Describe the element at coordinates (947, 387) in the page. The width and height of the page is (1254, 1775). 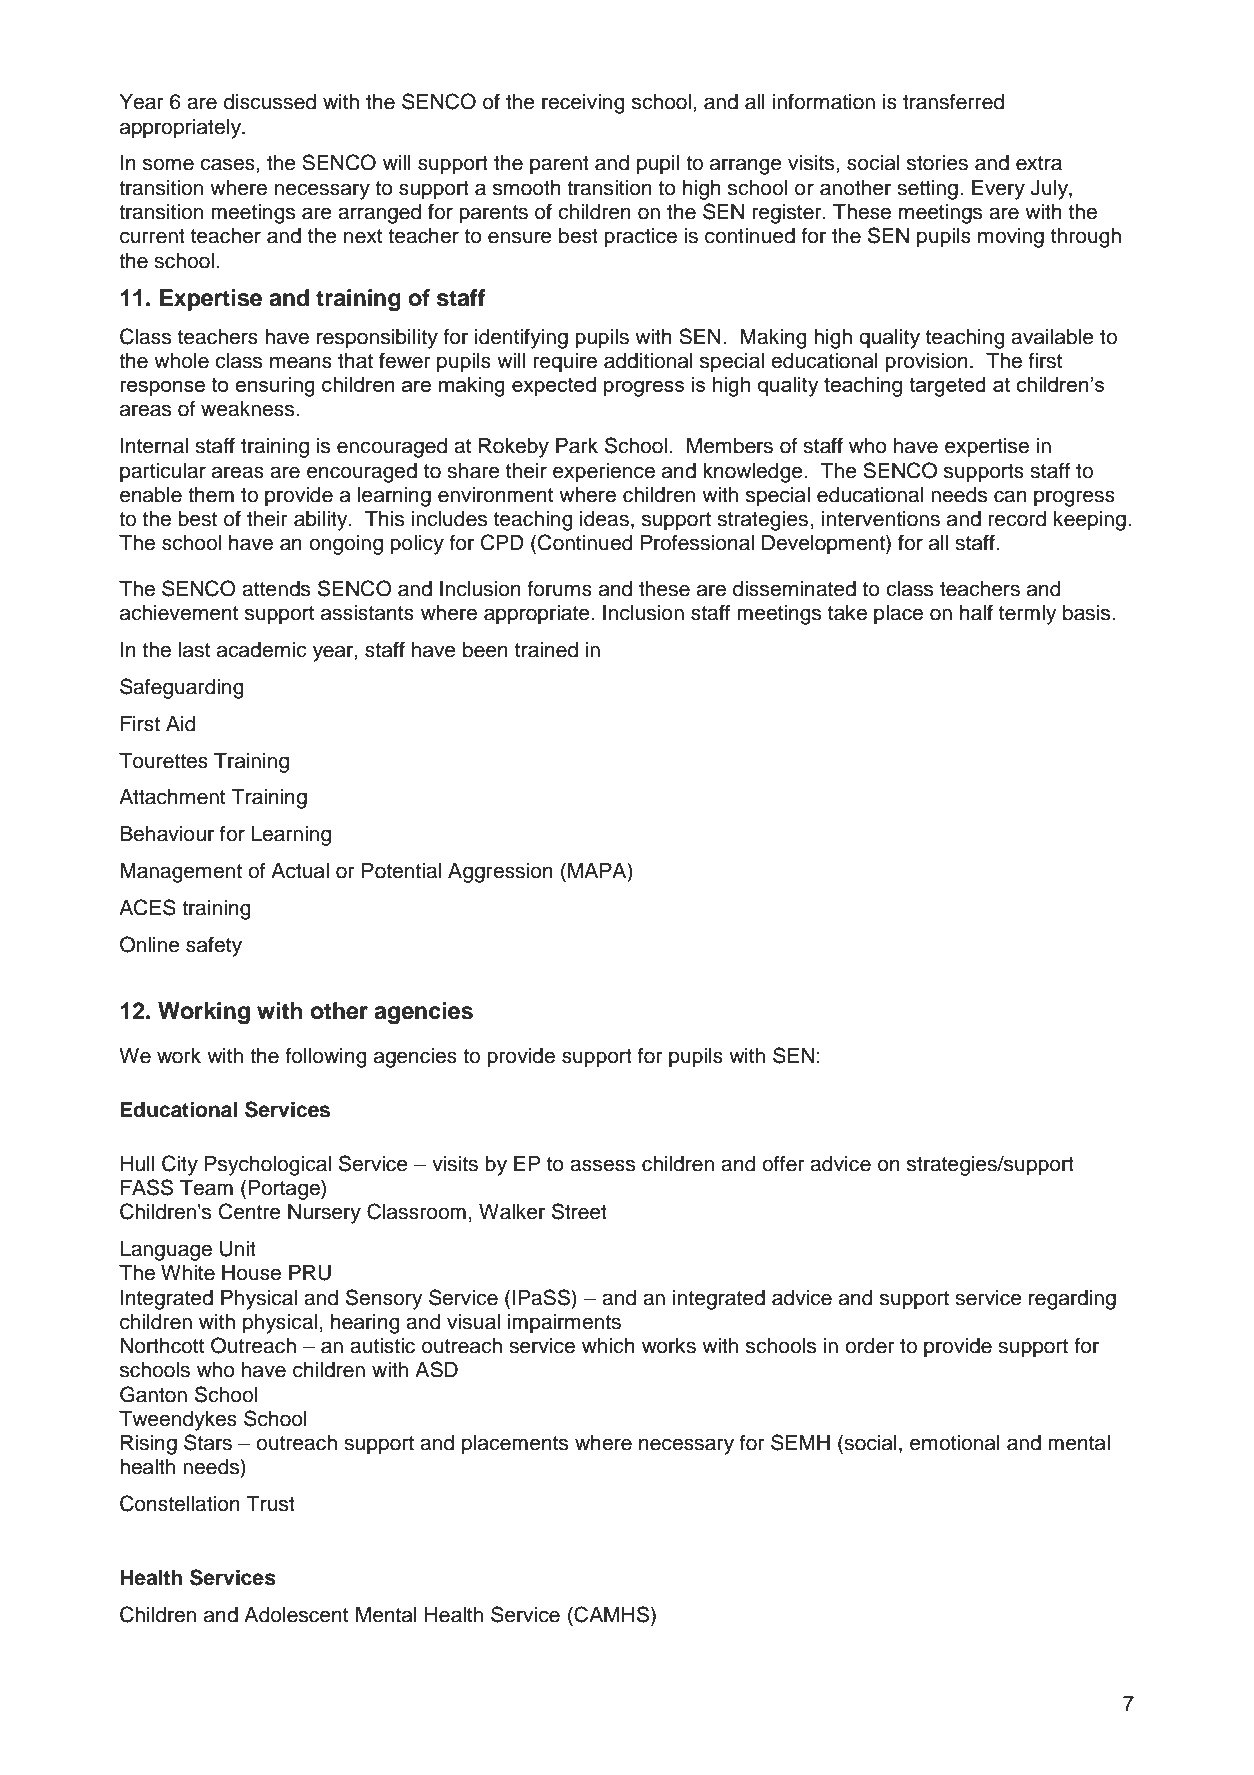
I see `targeted` at that location.
